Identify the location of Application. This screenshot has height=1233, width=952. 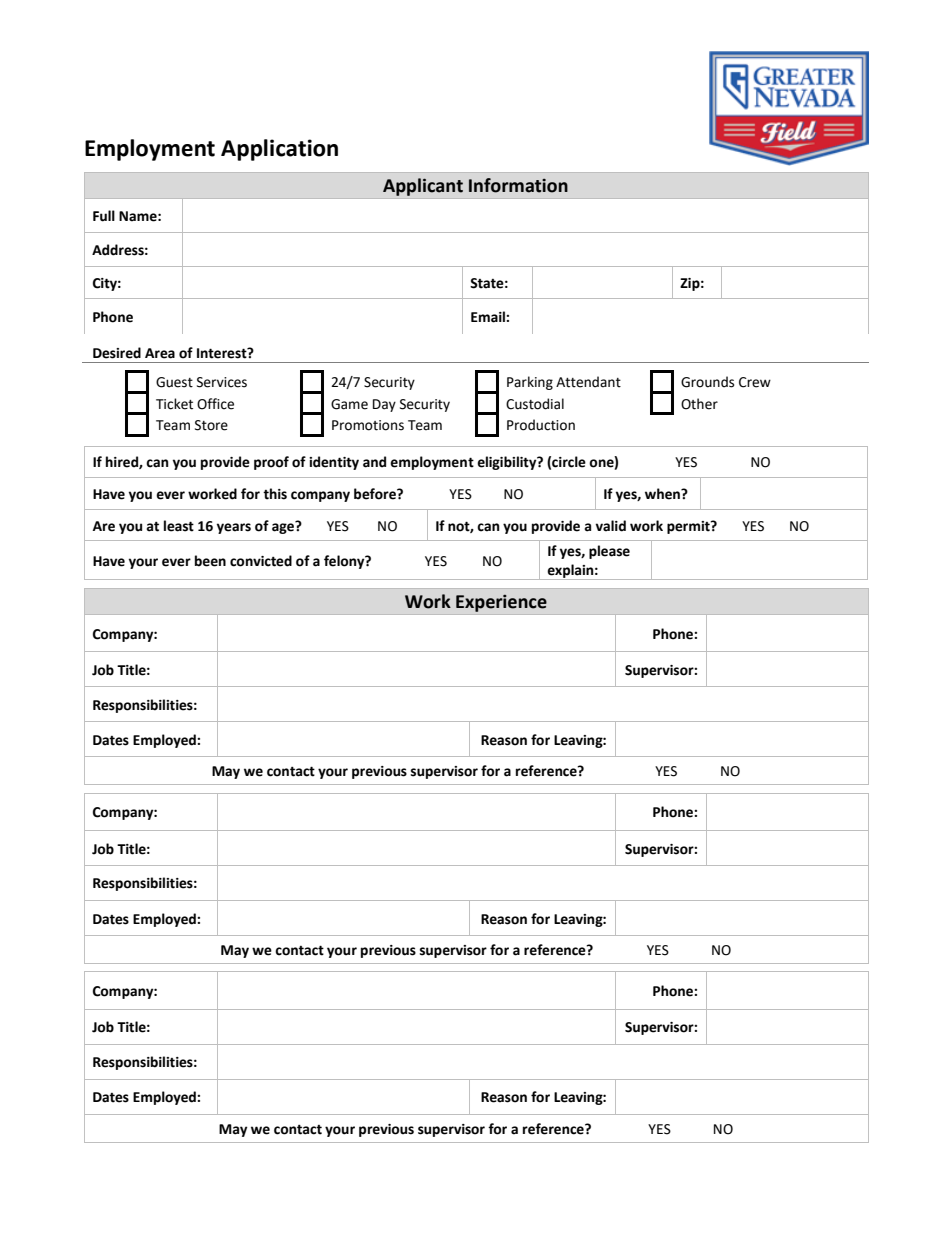
(279, 150).
